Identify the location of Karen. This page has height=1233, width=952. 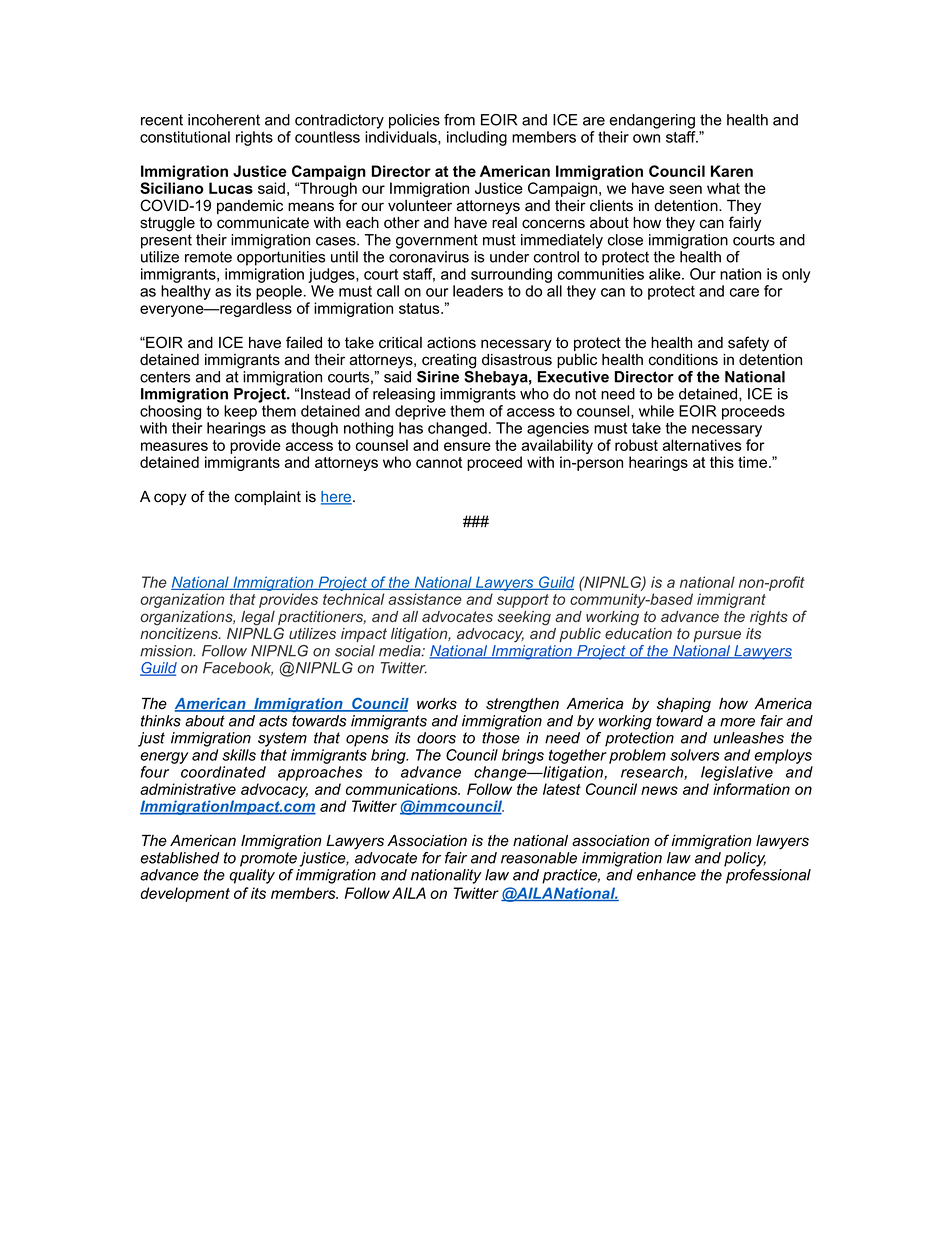
(732, 171).
